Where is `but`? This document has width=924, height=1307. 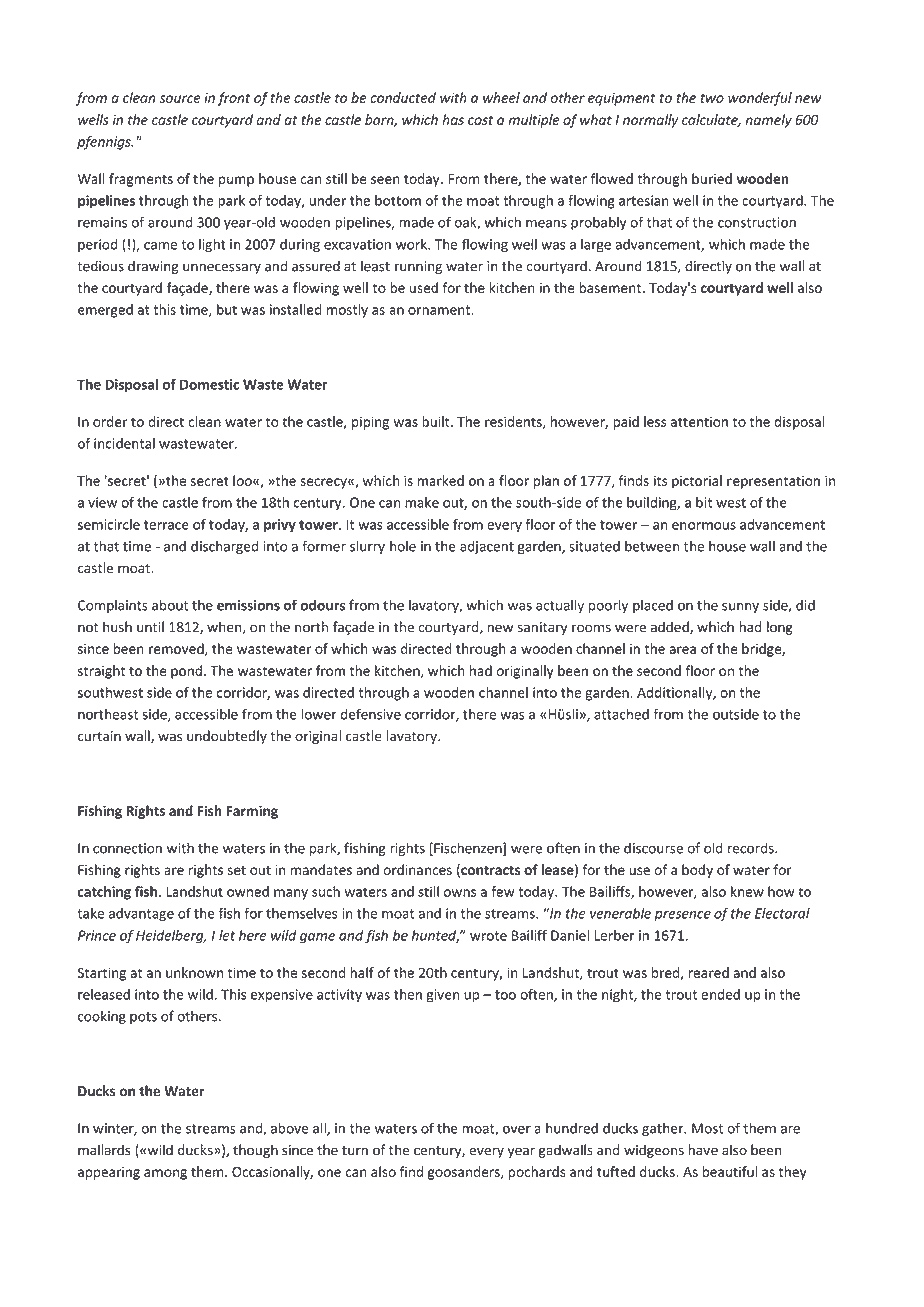 but is located at coordinates (227, 309).
